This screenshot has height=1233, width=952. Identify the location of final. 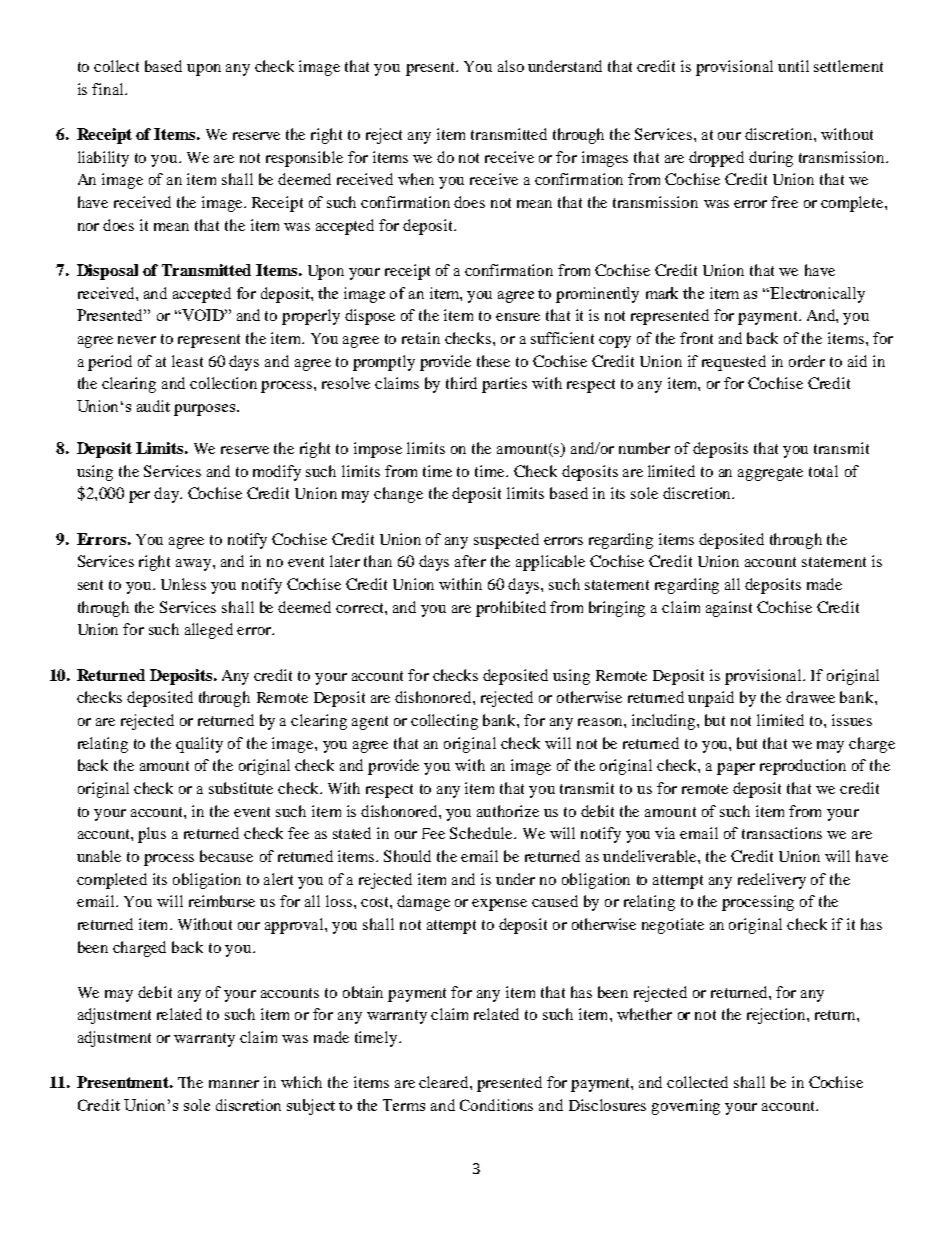
(109, 89).
